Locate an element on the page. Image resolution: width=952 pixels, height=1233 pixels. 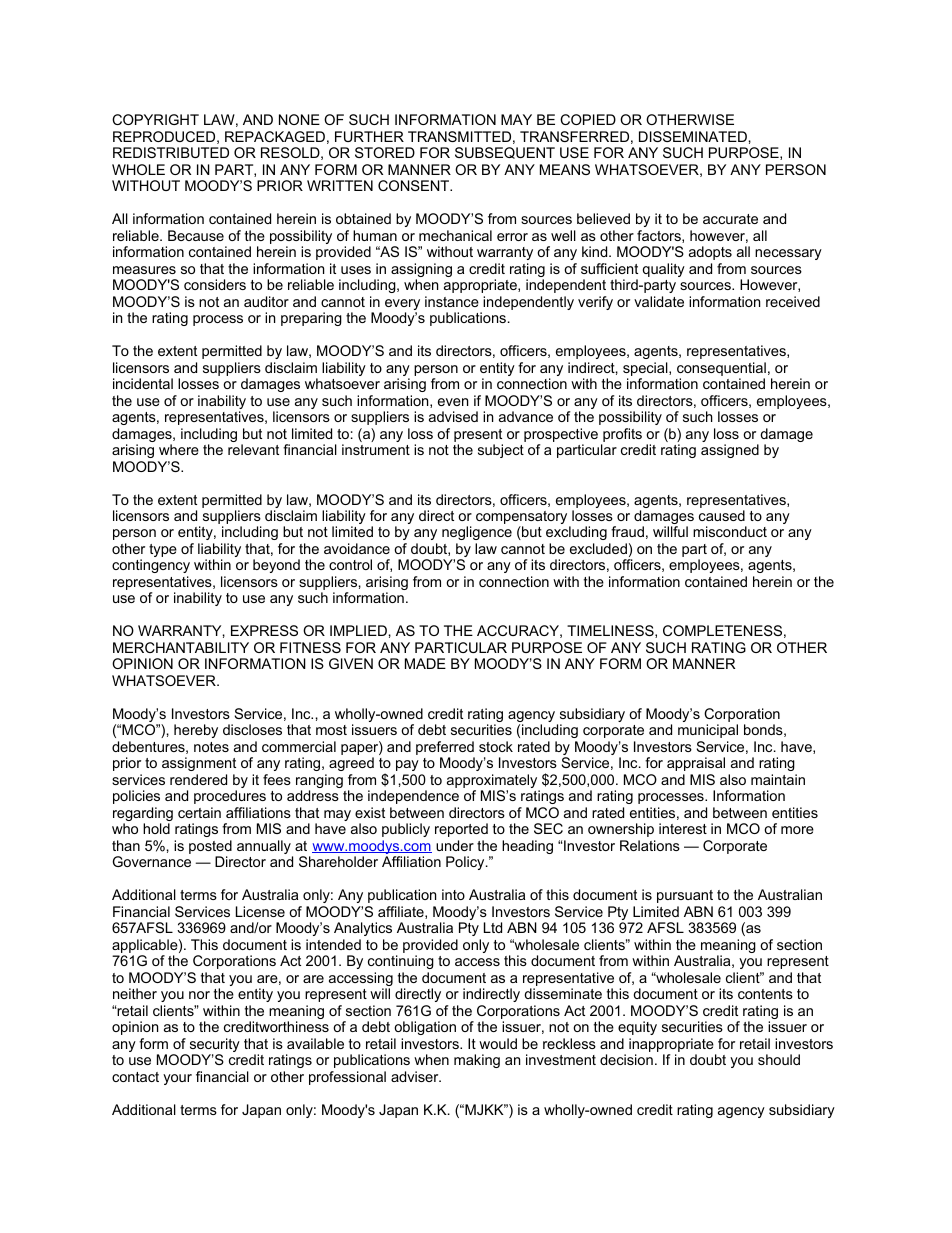
accurate is located at coordinates (730, 219).
